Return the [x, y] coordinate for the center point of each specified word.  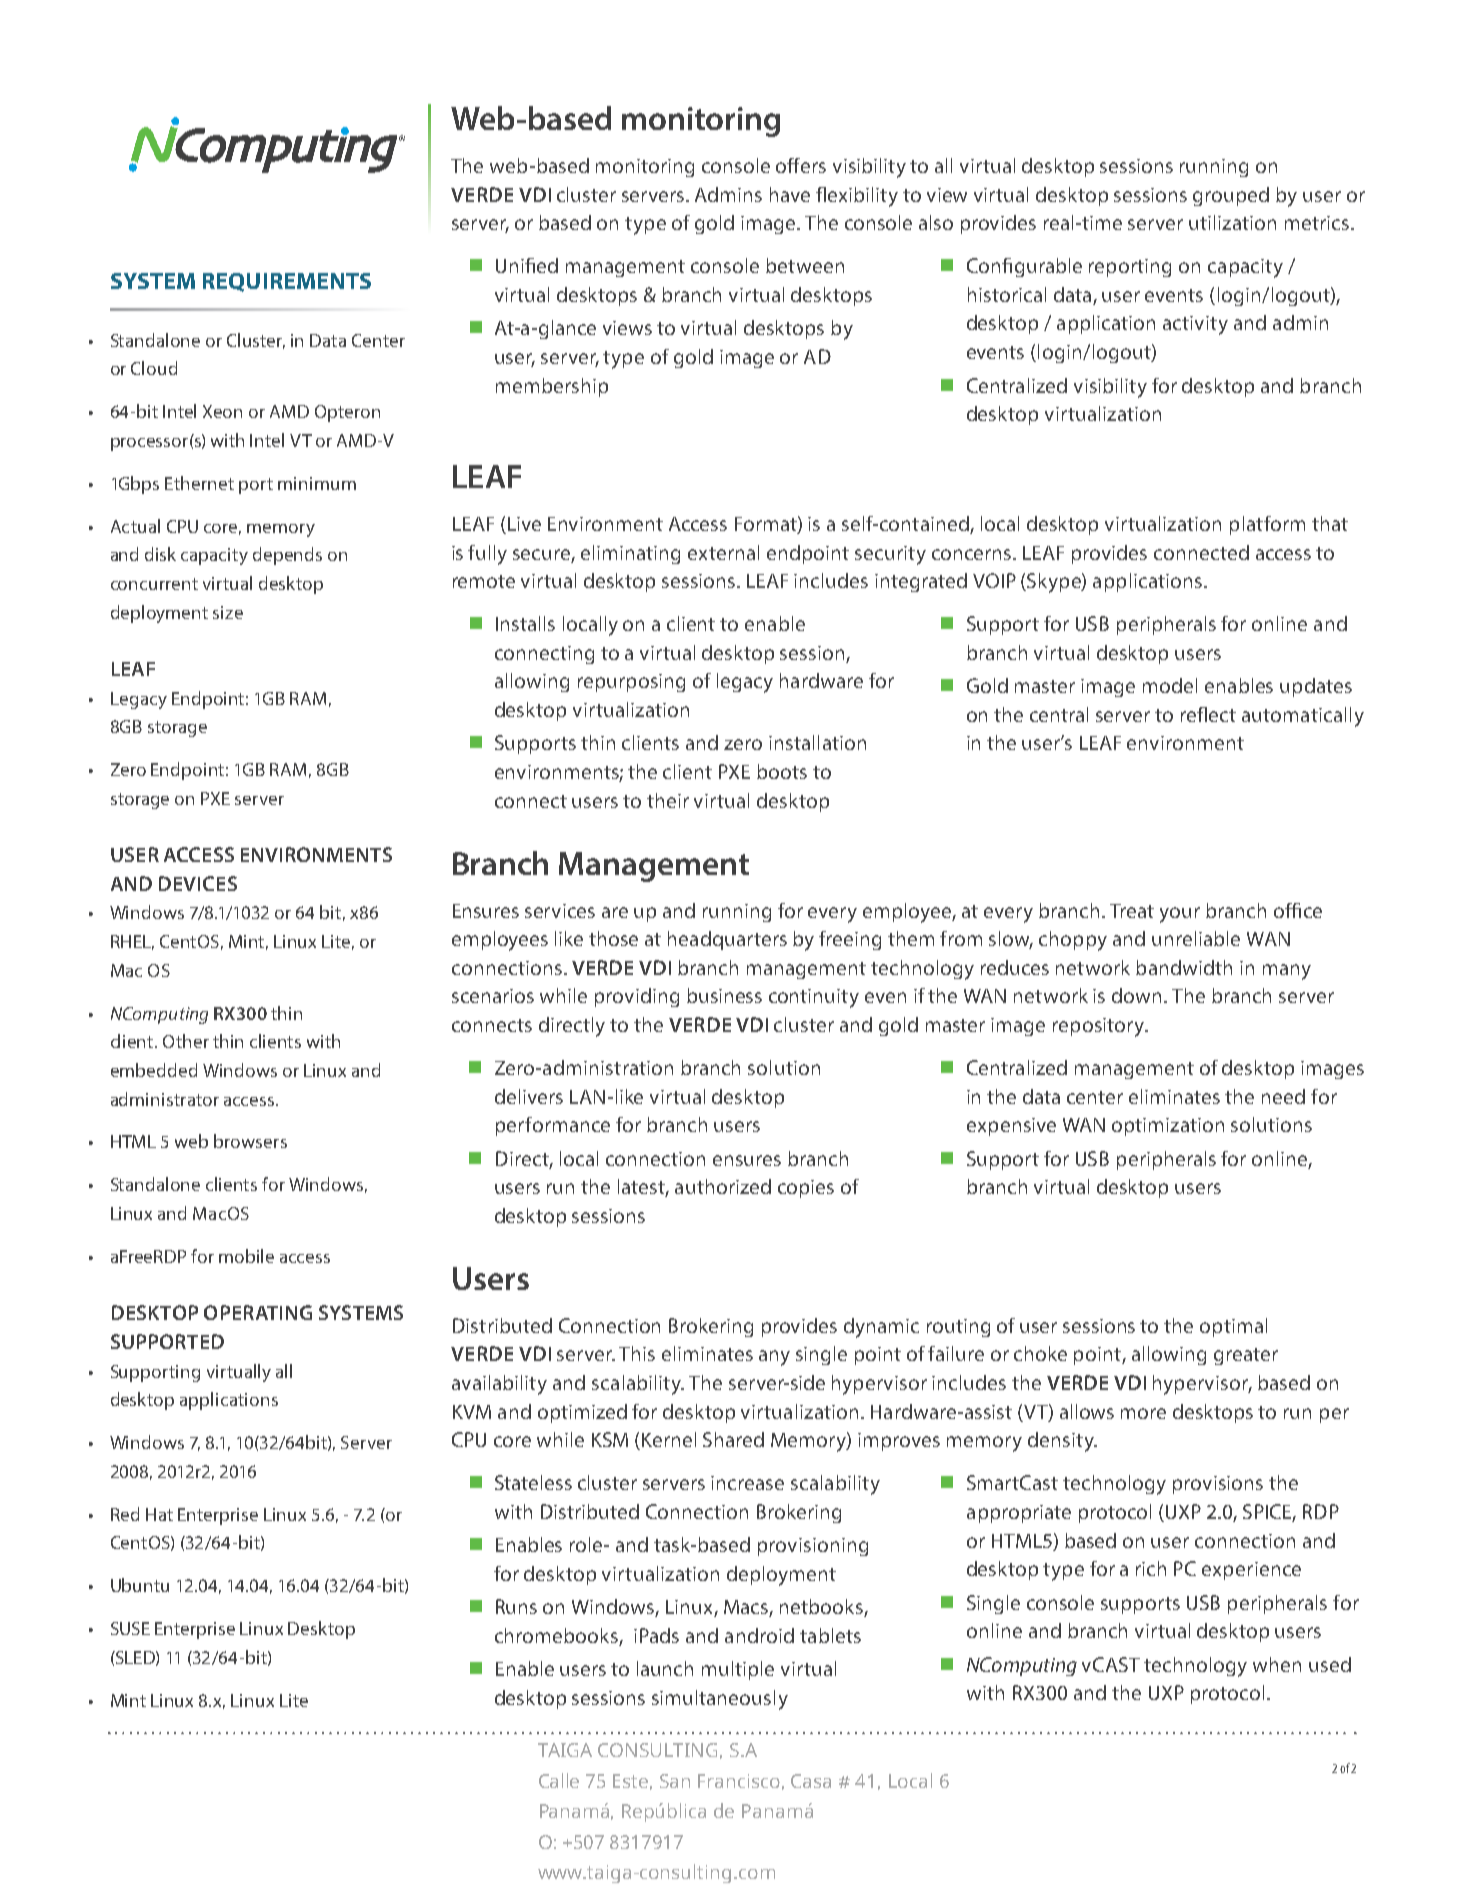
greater [1246, 1356]
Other [186, 1041]
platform [1267, 525]
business [724, 995]
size [228, 612]
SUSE [130, 1628]
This [637, 1353]
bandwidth [1184, 967]
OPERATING [258, 1312]
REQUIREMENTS [287, 282]
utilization [1232, 222]
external [723, 552]
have [790, 194]
